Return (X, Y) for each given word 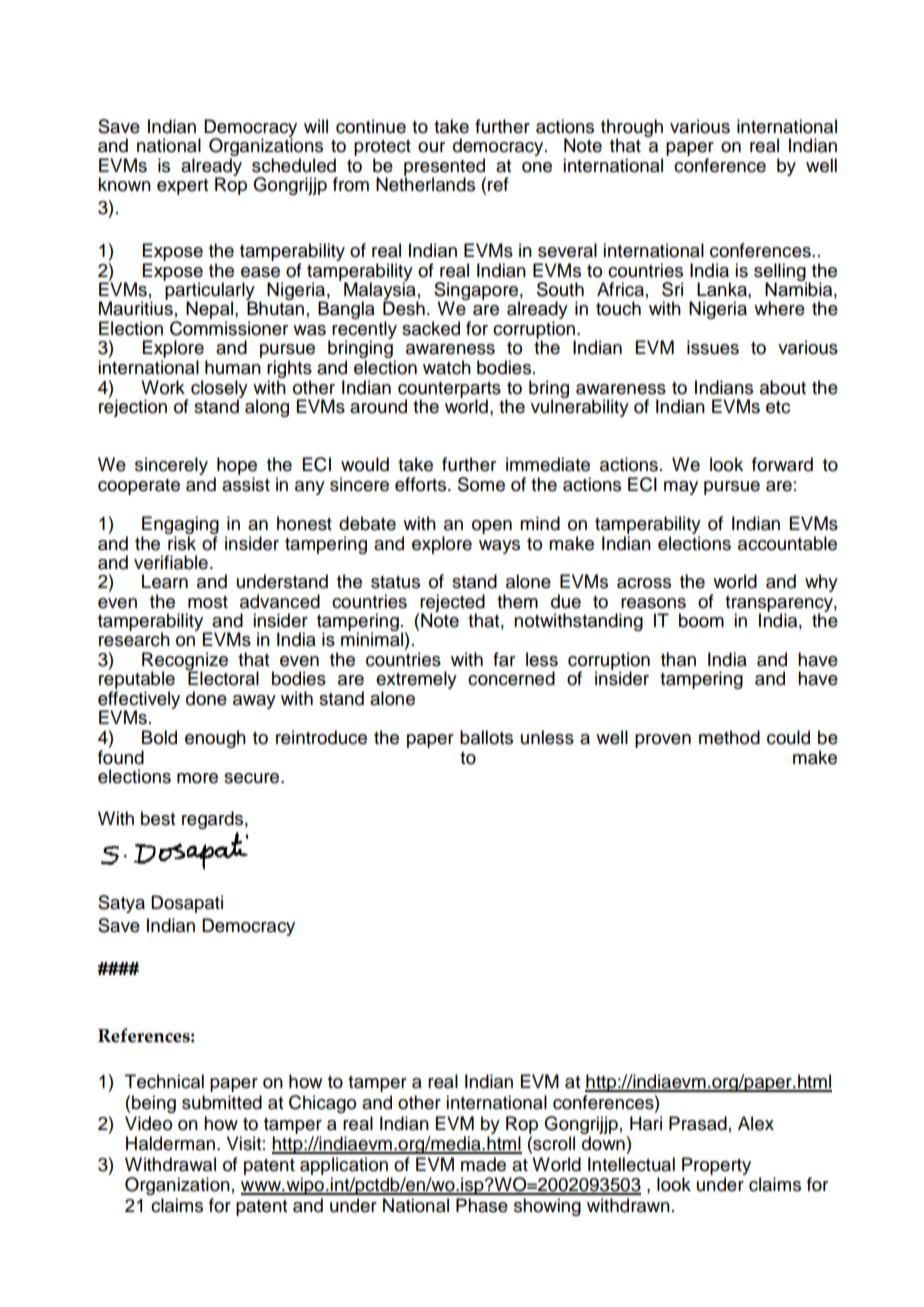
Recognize (185, 662)
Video (148, 1123)
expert (182, 187)
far (504, 659)
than (678, 659)
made (483, 1164)
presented (445, 168)
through (632, 129)
